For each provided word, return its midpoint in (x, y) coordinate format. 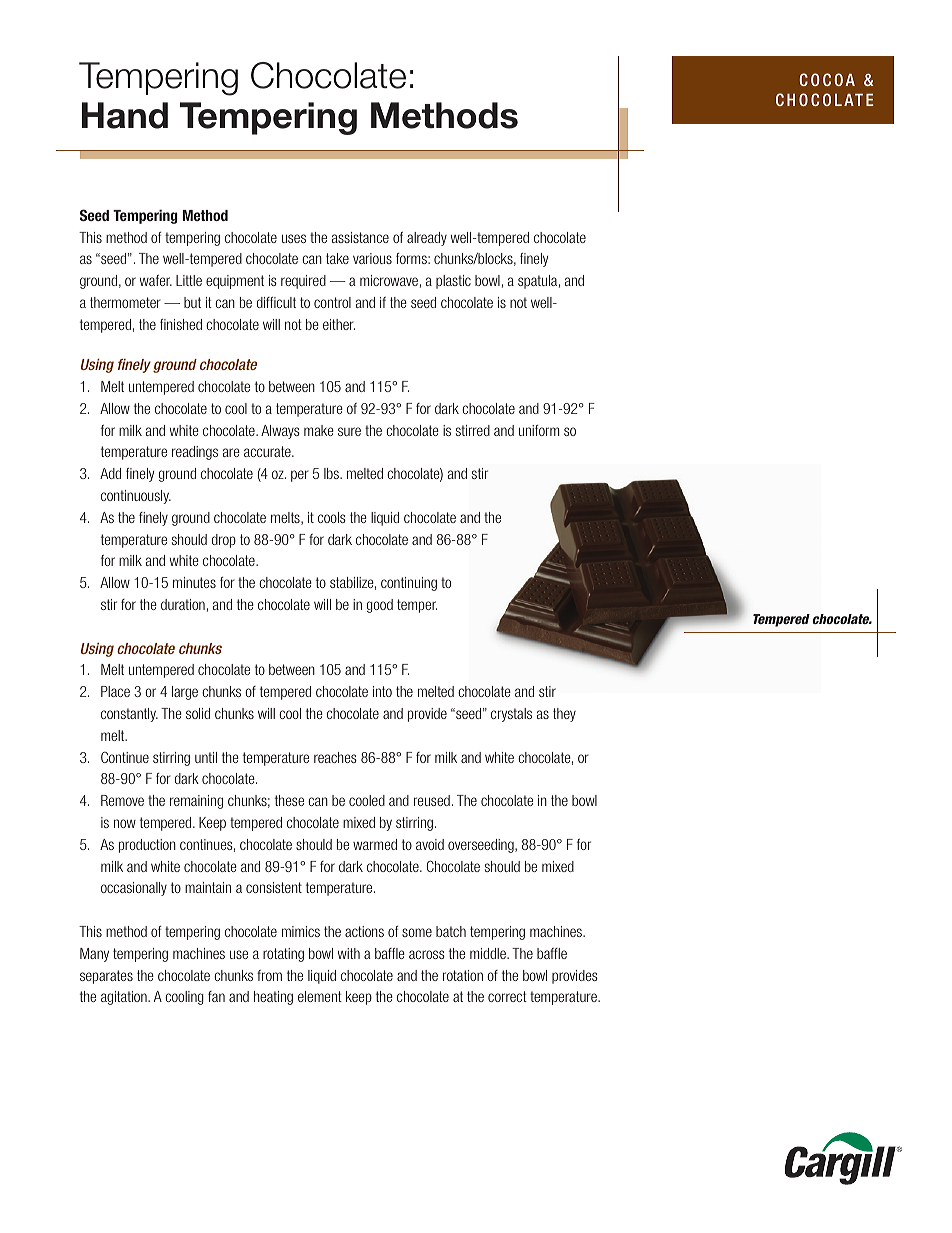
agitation (125, 998)
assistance (360, 237)
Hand (125, 115)
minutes (194, 582)
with (349, 953)
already (427, 239)
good (380, 606)
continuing (409, 584)
